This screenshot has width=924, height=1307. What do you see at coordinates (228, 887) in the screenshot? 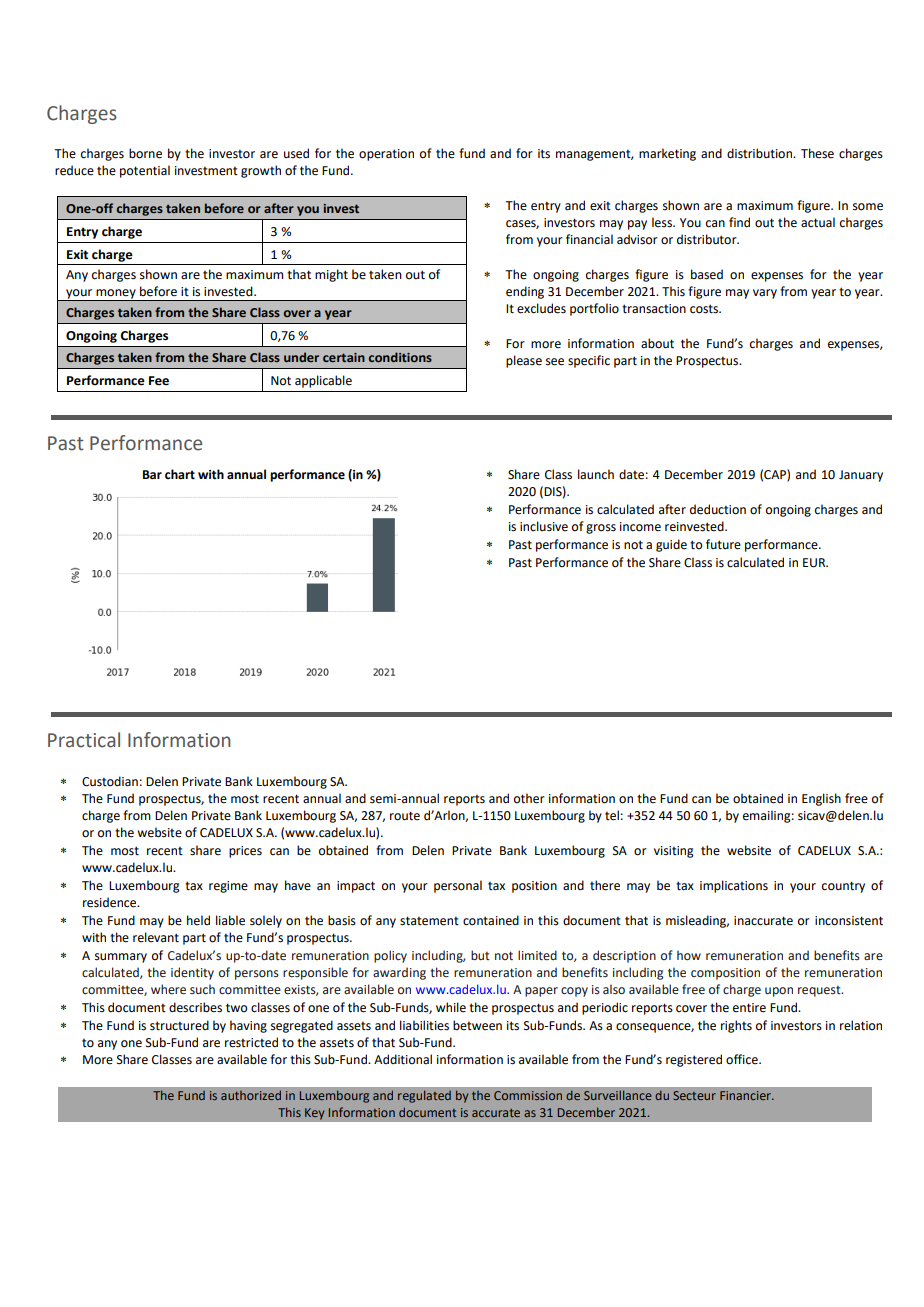
I see `regime` at bounding box center [228, 887].
